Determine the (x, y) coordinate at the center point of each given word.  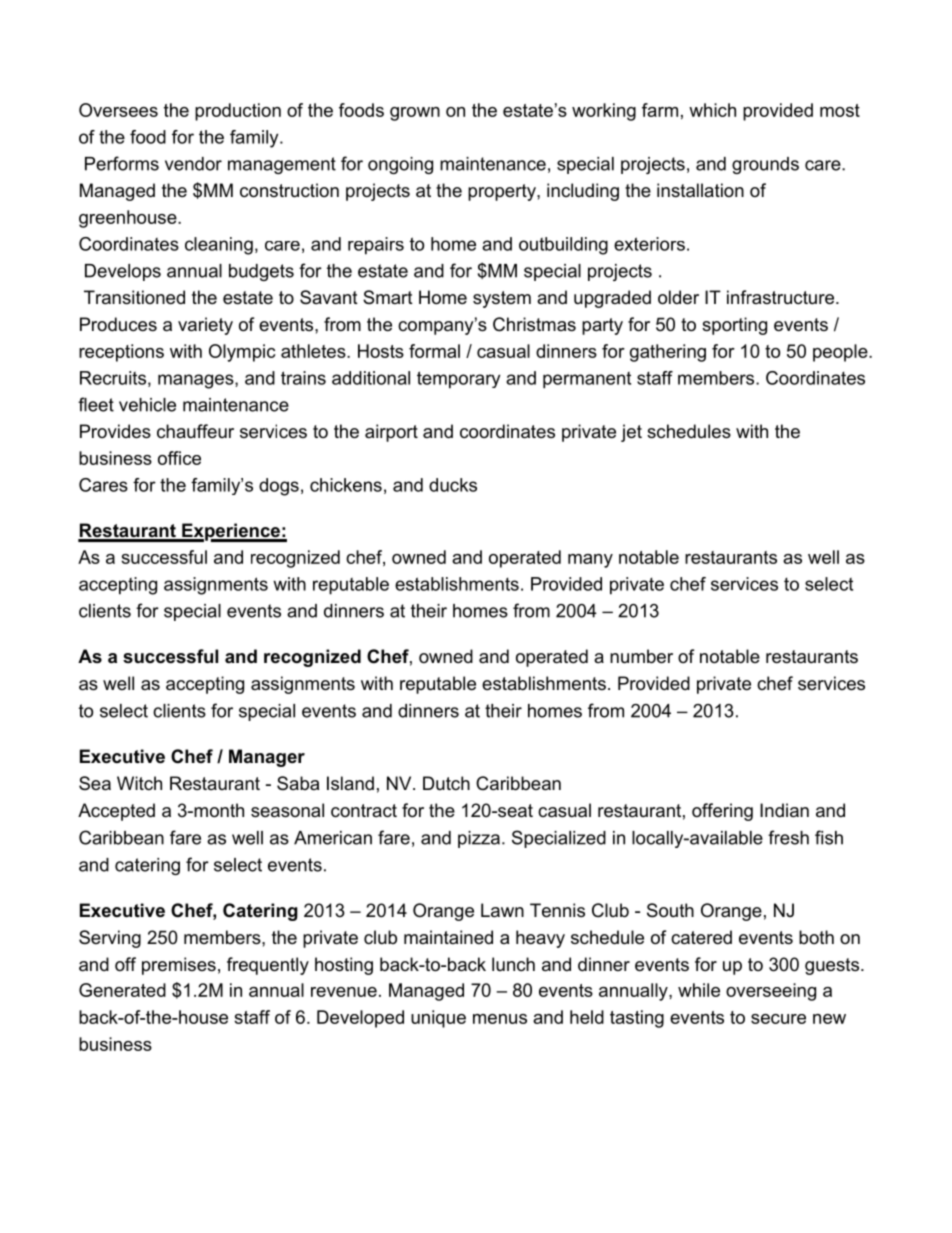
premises (179, 966)
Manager (267, 758)
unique (438, 1019)
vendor (193, 164)
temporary (458, 380)
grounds (765, 165)
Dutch (446, 783)
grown (415, 114)
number (641, 656)
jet (631, 433)
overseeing (771, 992)
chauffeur (195, 431)
